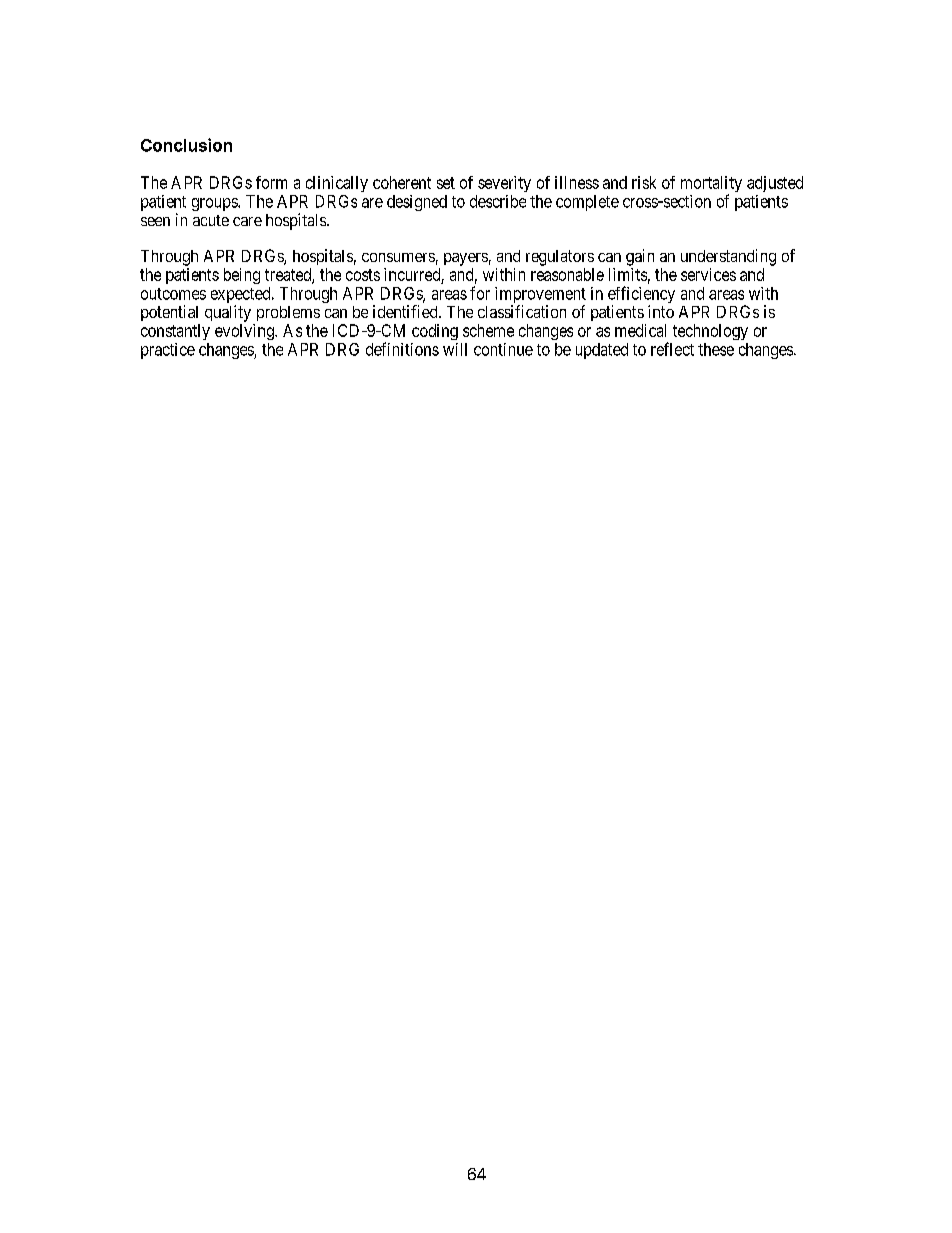 This screenshot has height=1233, width=952. What do you see at coordinates (641, 296) in the screenshot?
I see `efficiency` at bounding box center [641, 296].
